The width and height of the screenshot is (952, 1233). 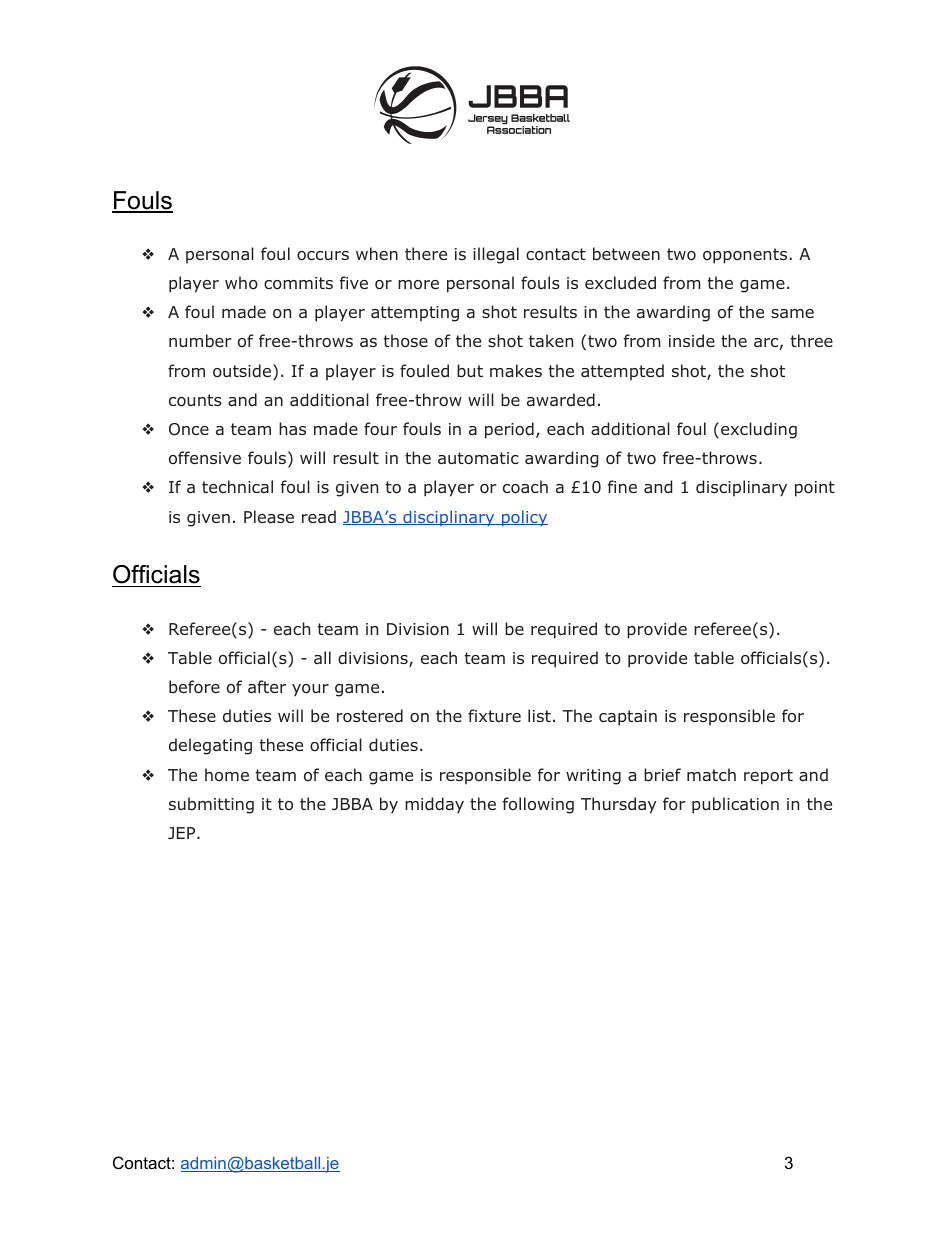 I want to click on fixture, so click(x=494, y=715).
